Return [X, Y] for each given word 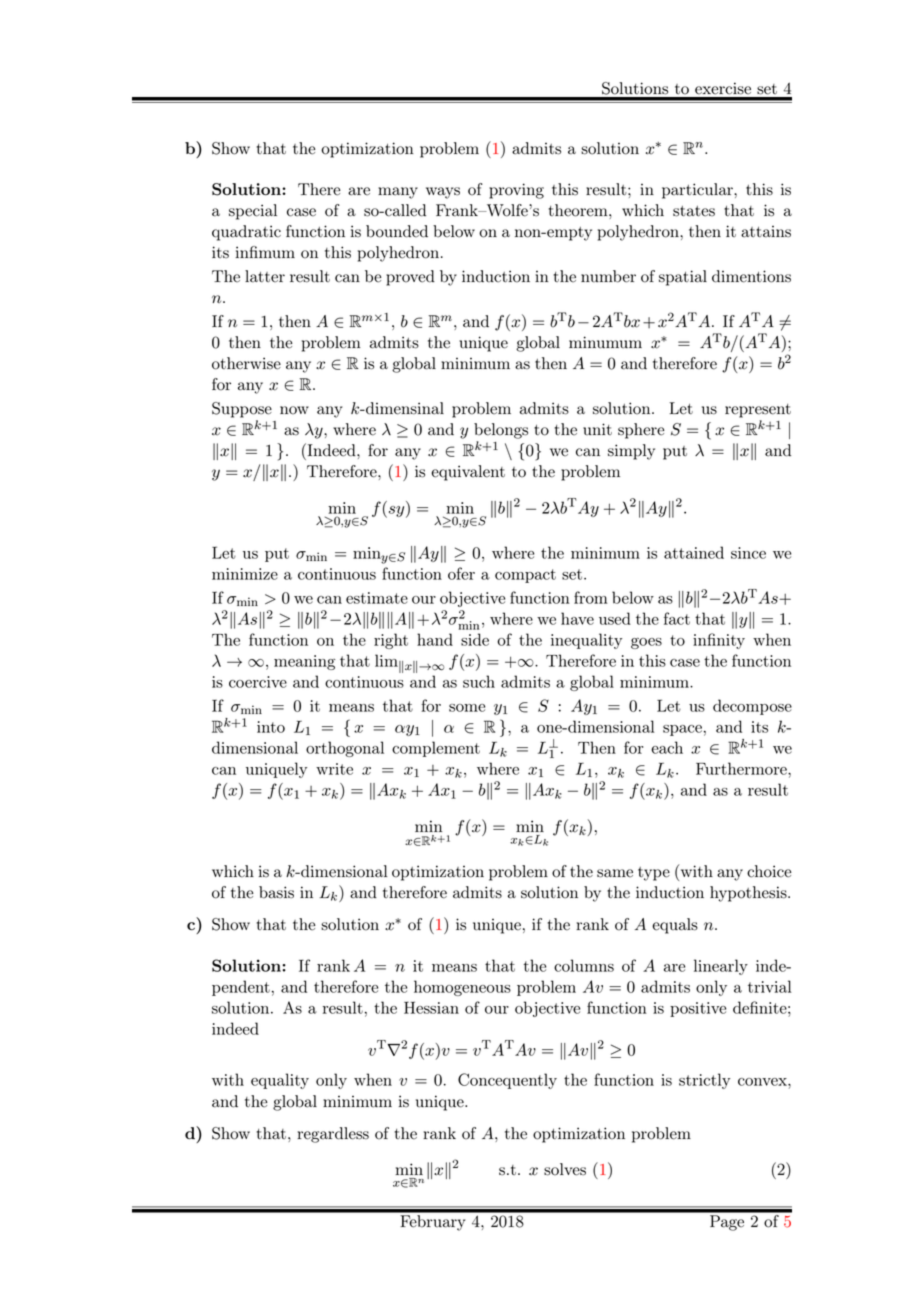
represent [758, 411]
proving [516, 191]
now [294, 410]
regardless [333, 1135]
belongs [501, 431]
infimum [265, 252]
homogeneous [462, 988]
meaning [304, 662]
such [479, 681]
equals [675, 926]
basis [276, 892]
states [694, 211]
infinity [719, 641]
